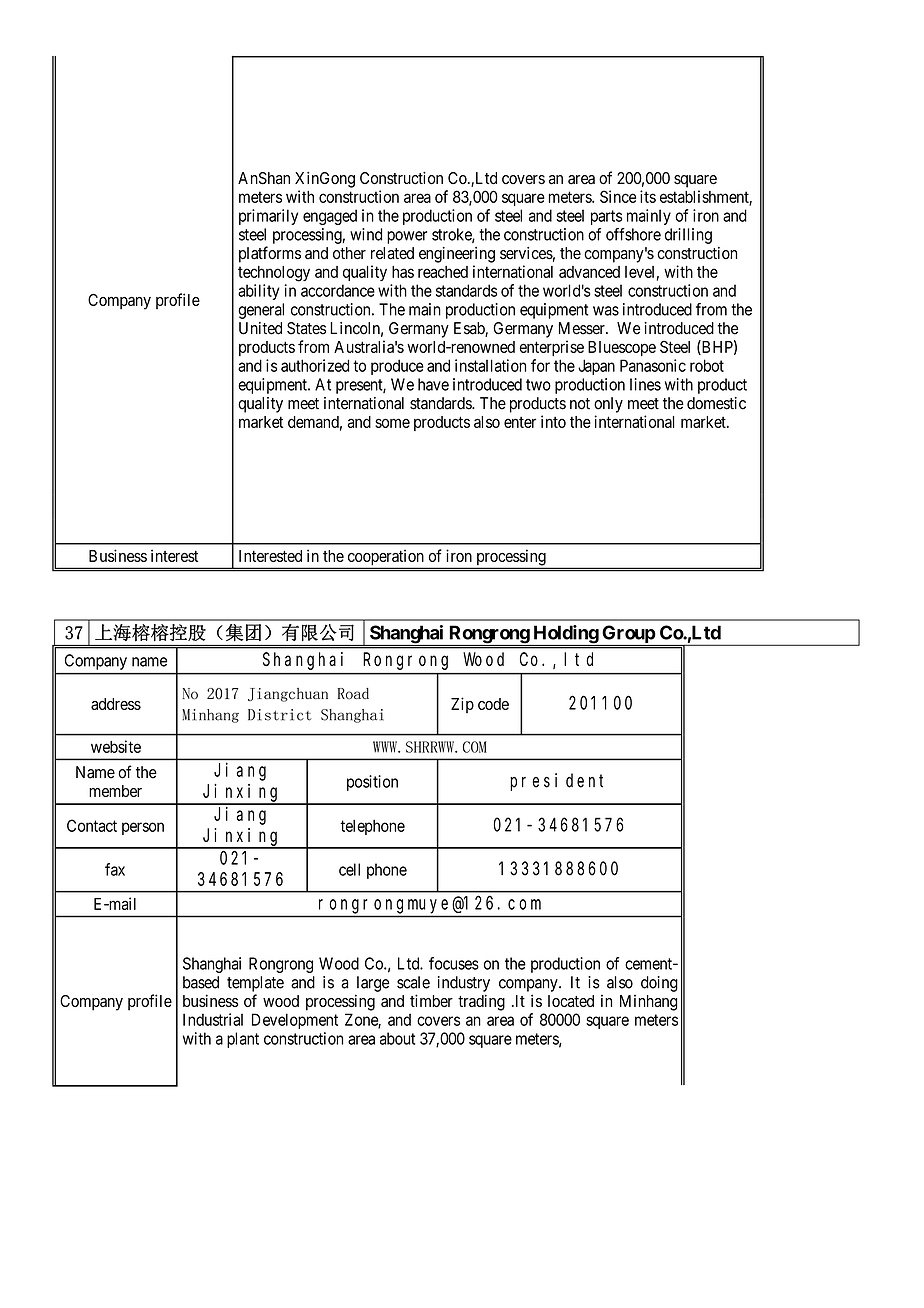 This document has width=924, height=1308. I want to click on code, so click(493, 704).
